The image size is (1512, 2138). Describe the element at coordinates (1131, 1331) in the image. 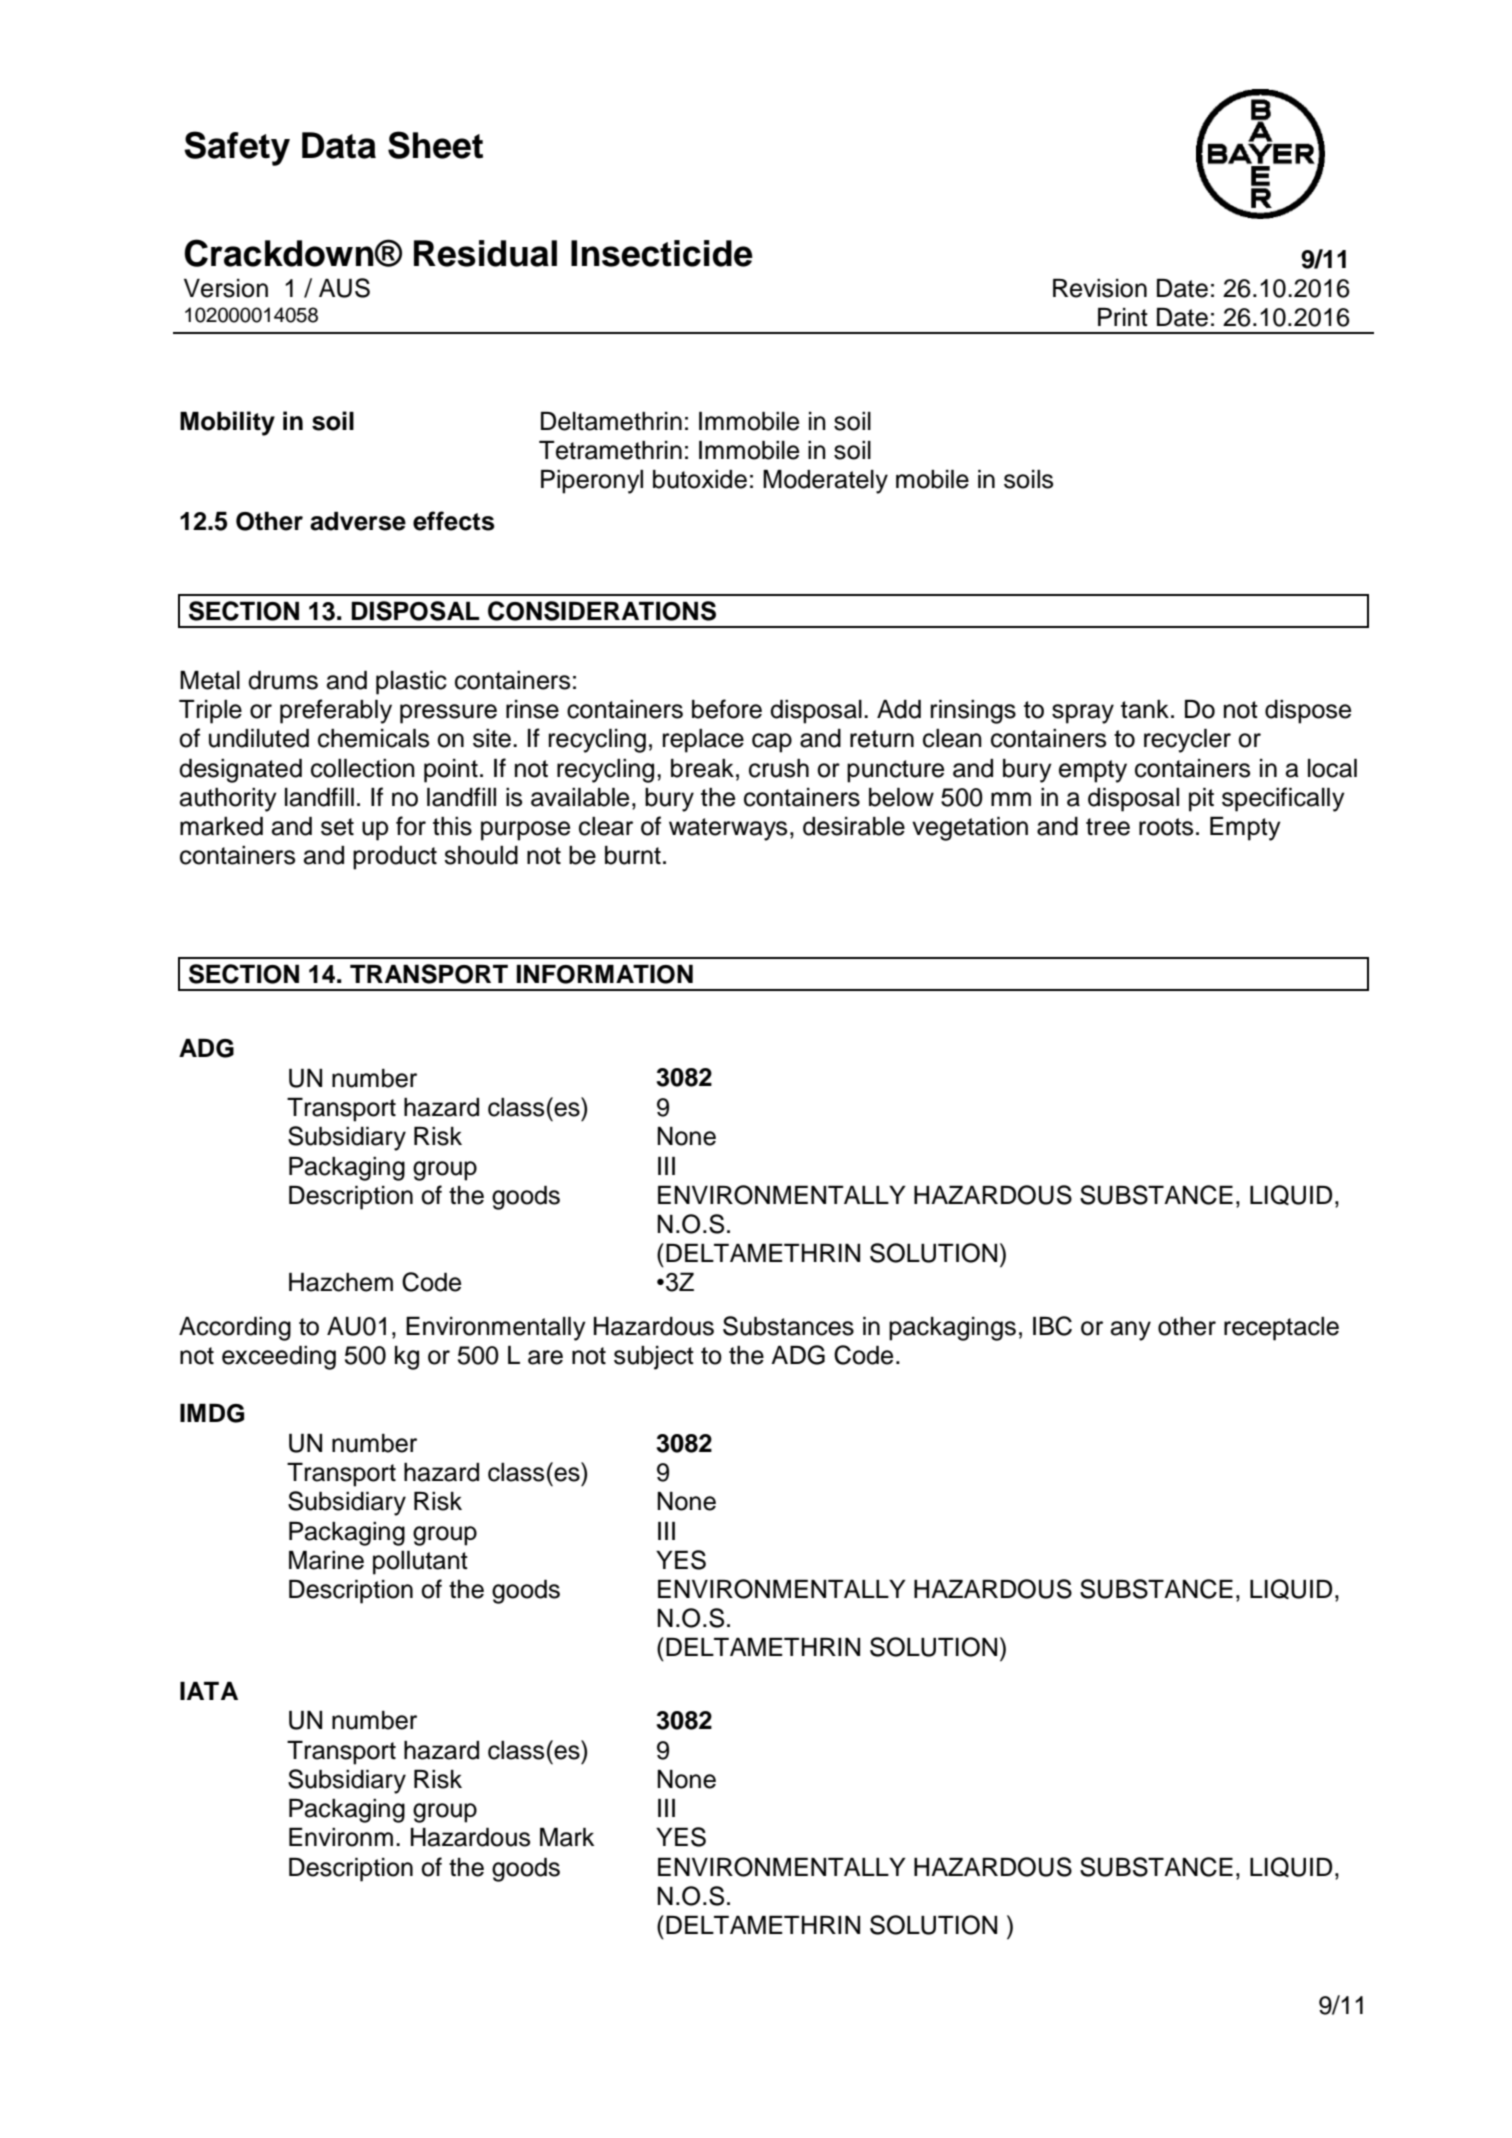

I see `any` at that location.
